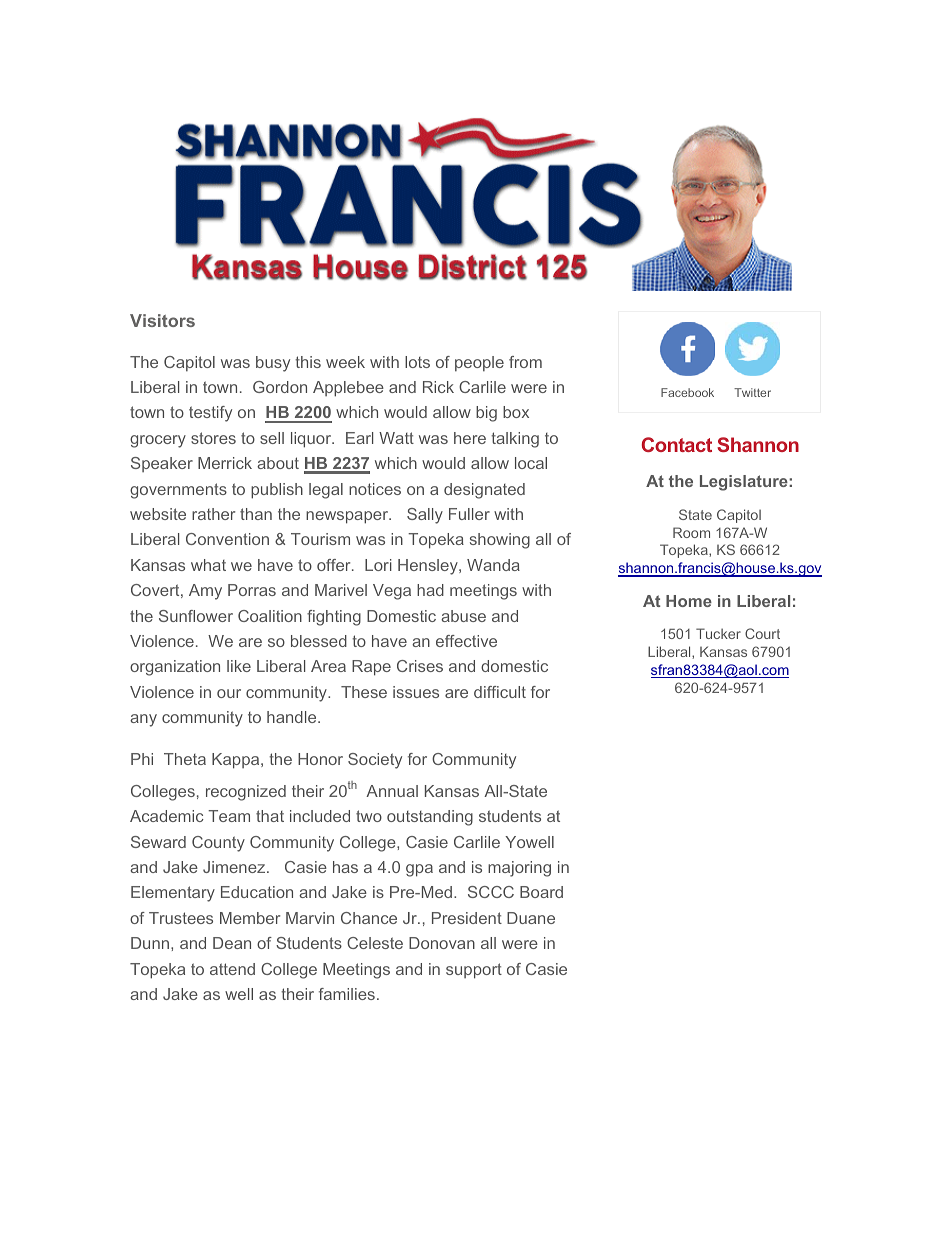 The width and height of the document is (952, 1233). I want to click on Facebook, so click(687, 392).
